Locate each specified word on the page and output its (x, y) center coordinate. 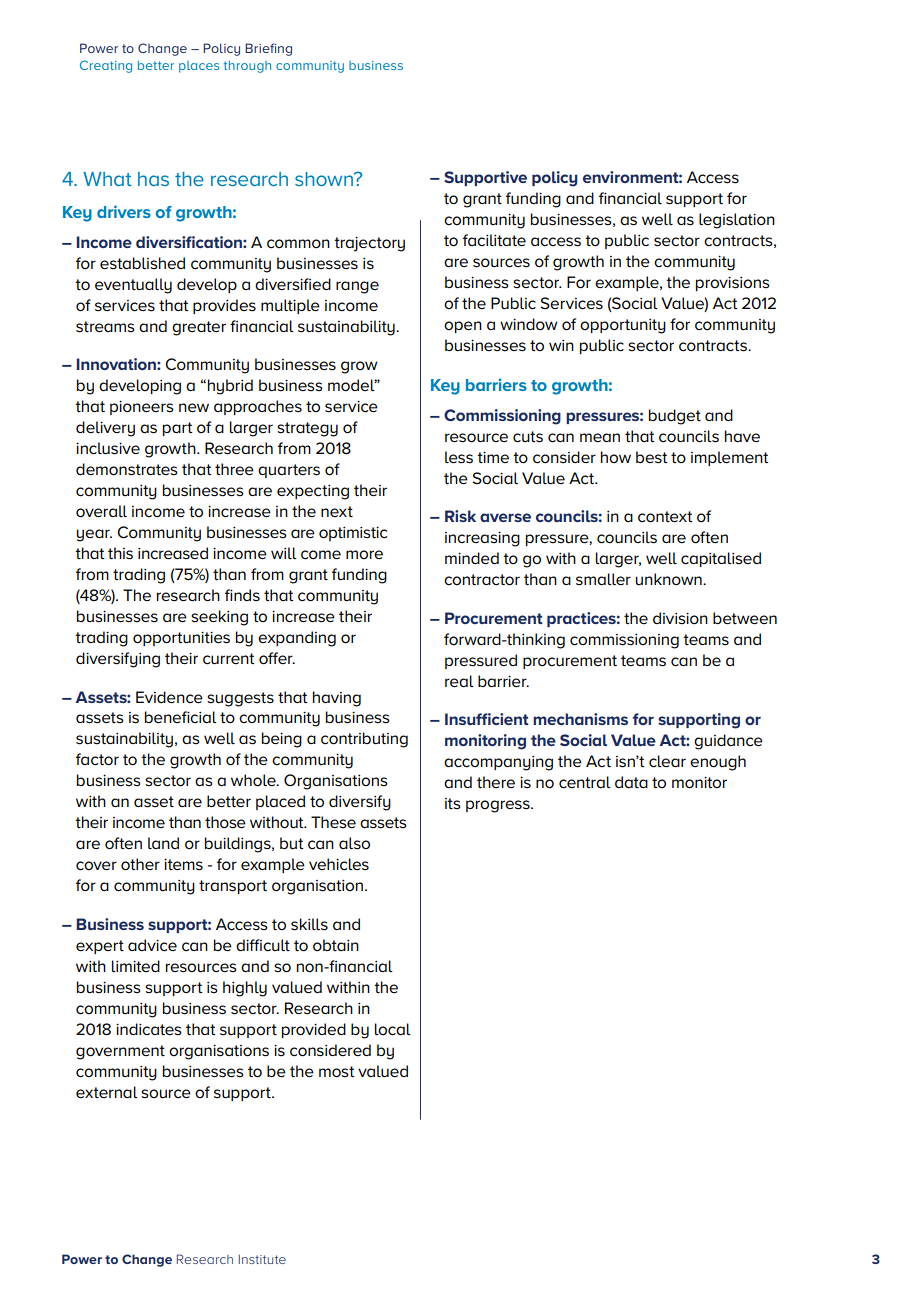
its (453, 804)
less (459, 457)
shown (325, 179)
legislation (737, 221)
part (178, 429)
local (393, 1029)
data (631, 782)
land (163, 843)
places (199, 67)
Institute (262, 1259)
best (652, 457)
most (337, 1072)
